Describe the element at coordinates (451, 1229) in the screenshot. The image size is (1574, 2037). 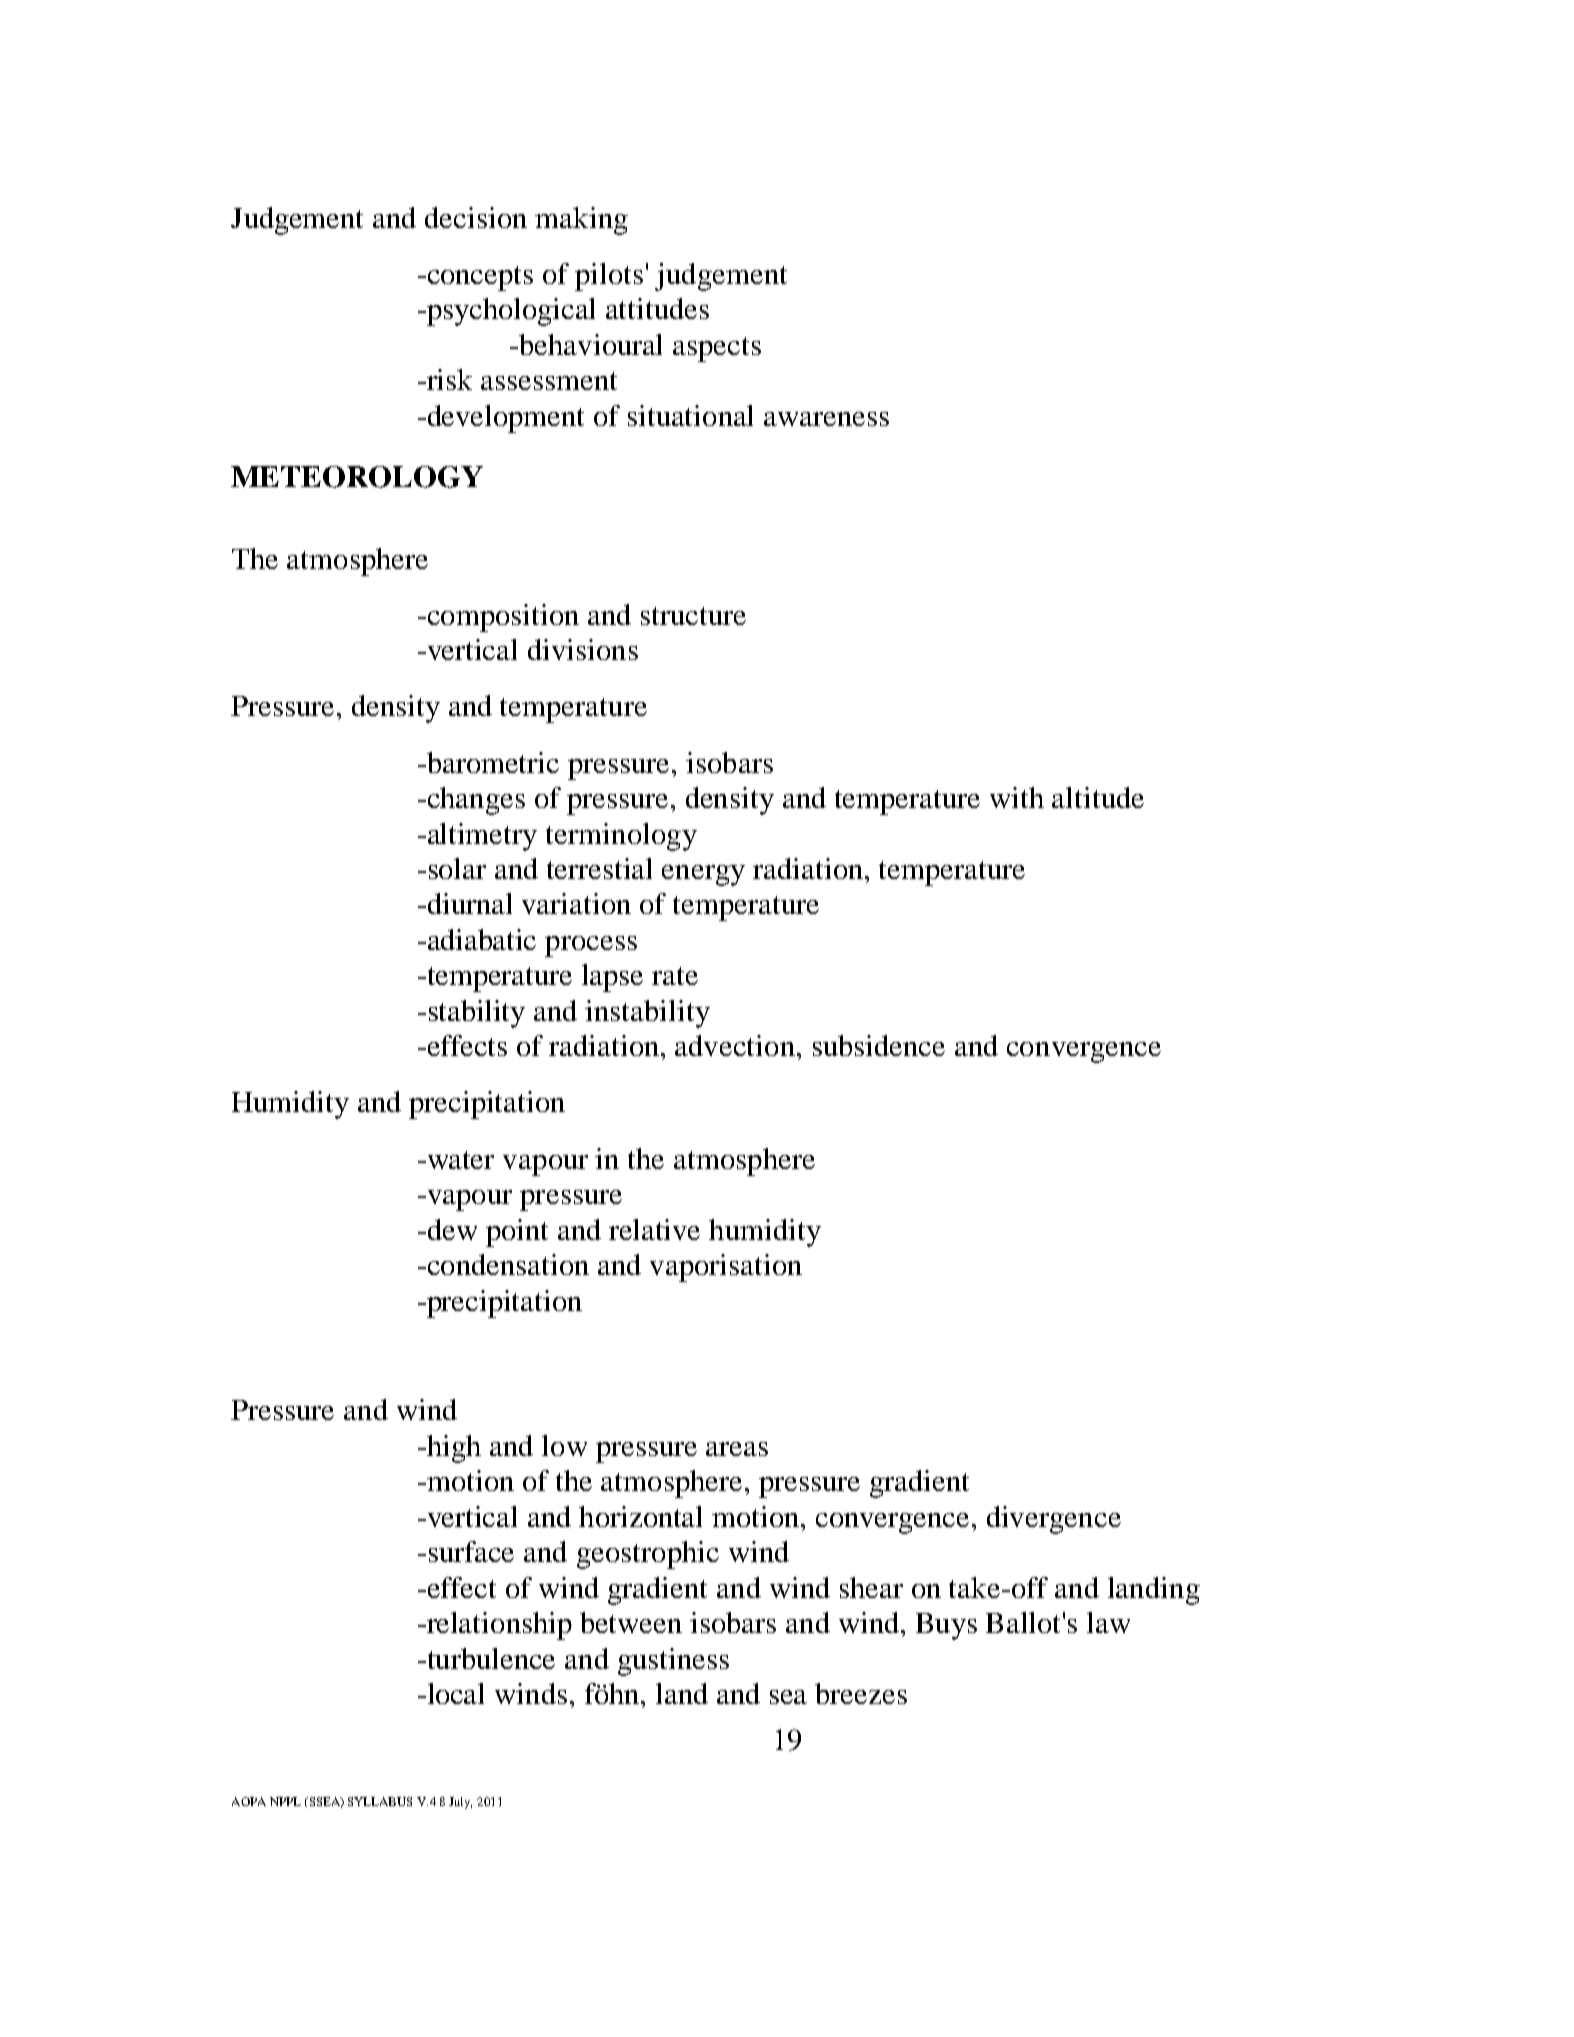
I see `dew` at that location.
